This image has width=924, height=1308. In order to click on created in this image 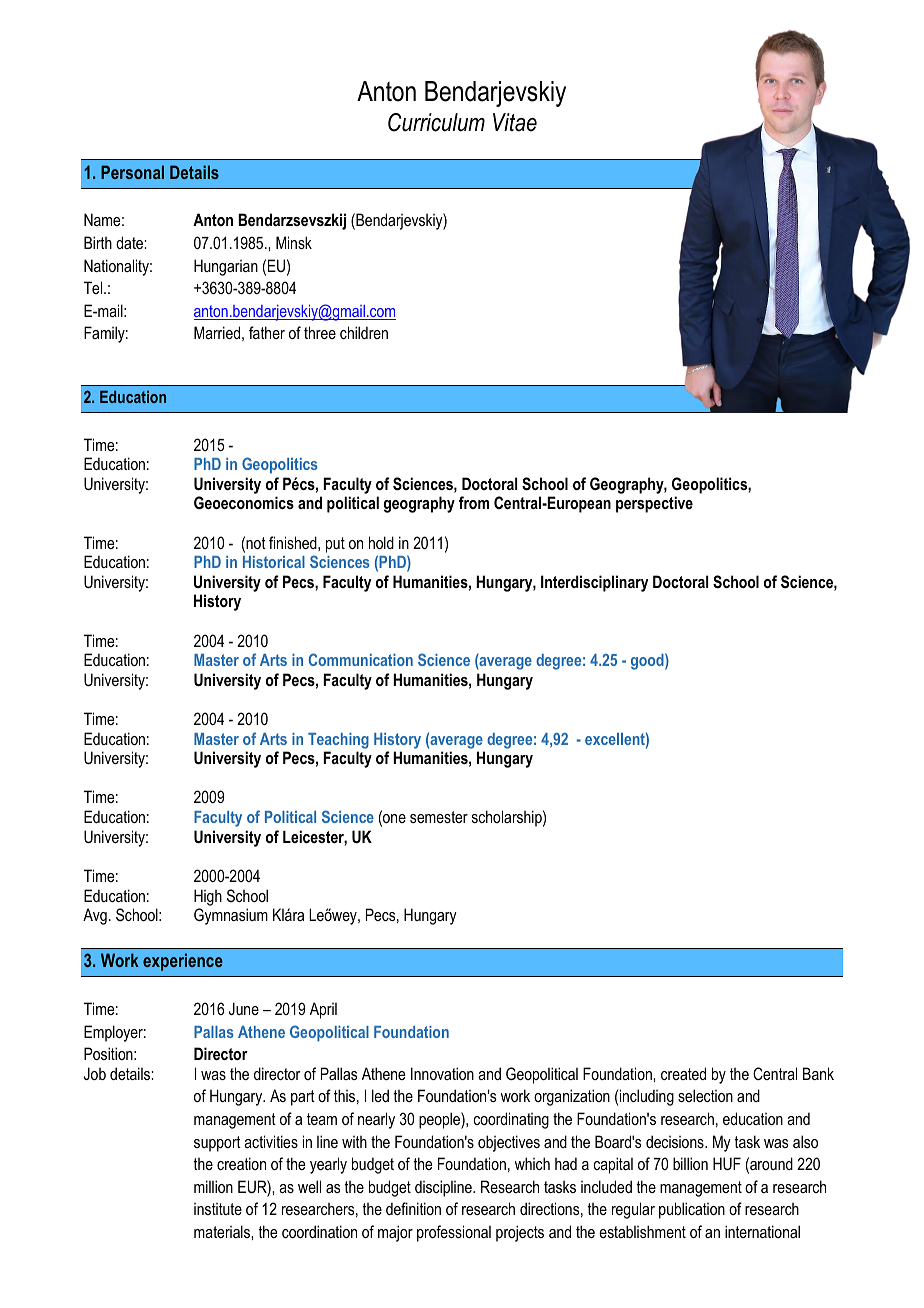, I will do `click(683, 1073)`.
